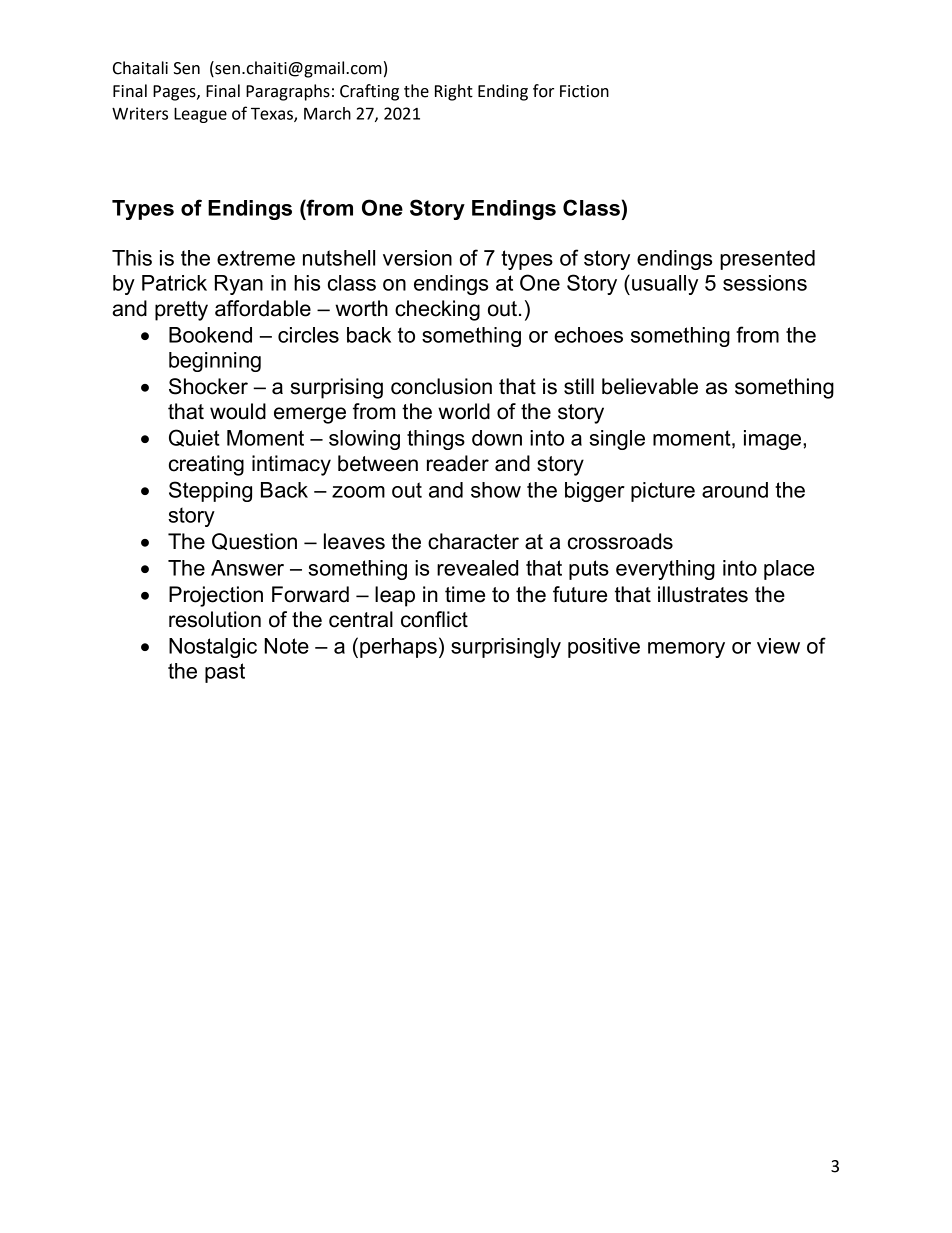  What do you see at coordinates (584, 91) in the screenshot?
I see `Fiction` at bounding box center [584, 91].
